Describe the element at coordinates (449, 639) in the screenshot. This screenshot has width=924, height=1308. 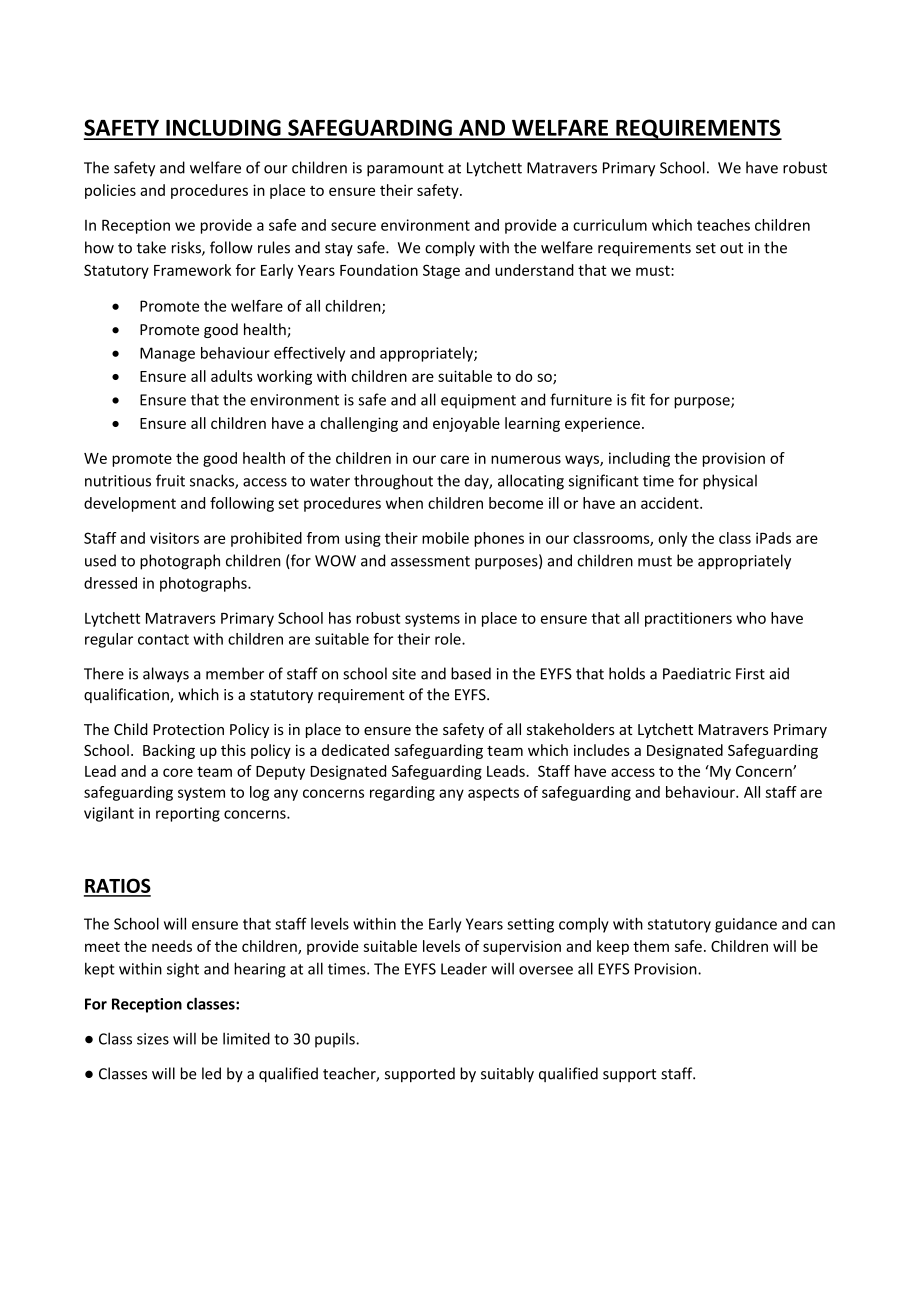
I see `role` at that location.
